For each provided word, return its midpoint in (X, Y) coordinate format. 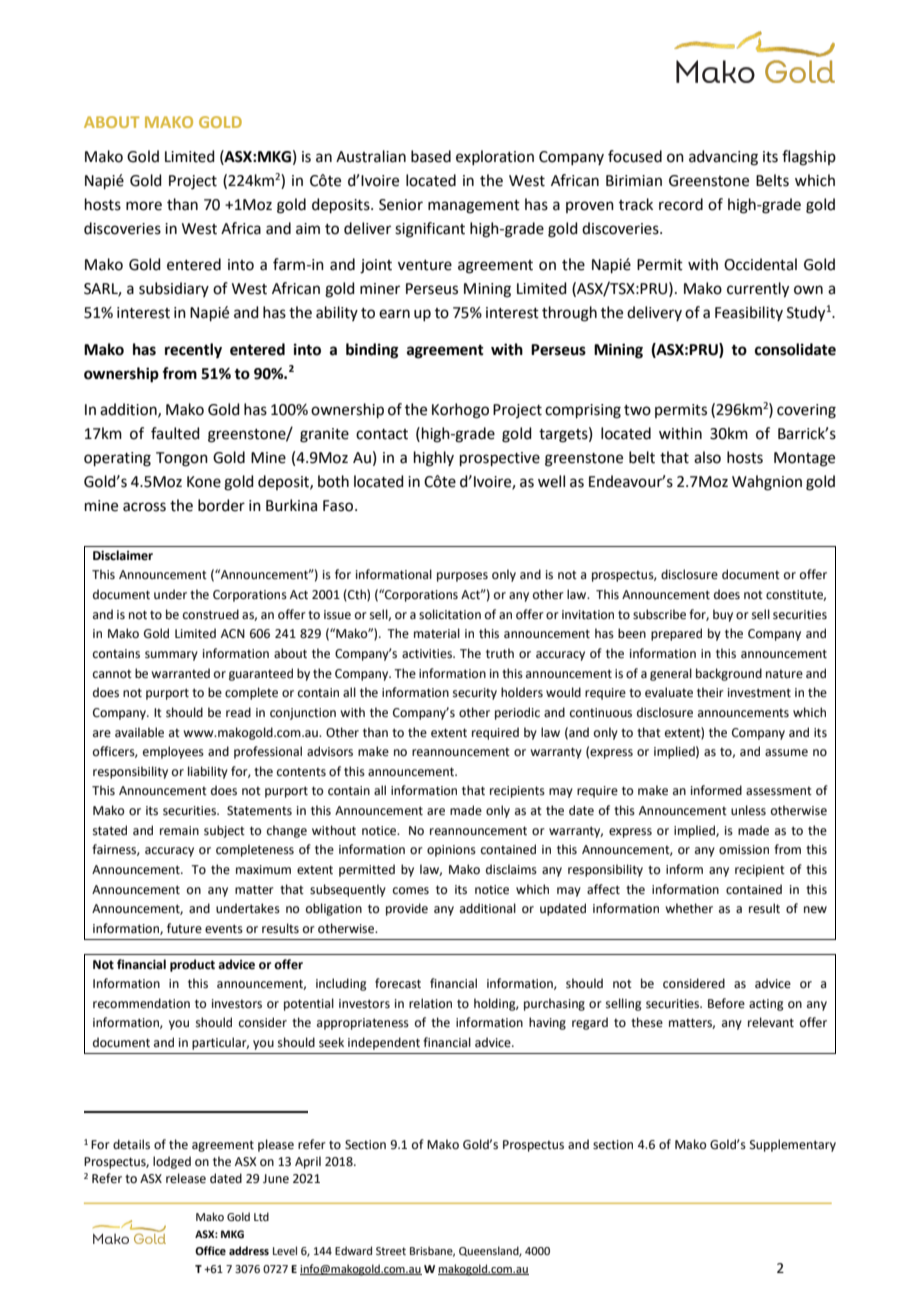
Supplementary (793, 1145)
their (710, 692)
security (475, 694)
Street (391, 1251)
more (144, 206)
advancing (723, 158)
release (186, 1178)
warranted (180, 673)
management (474, 207)
